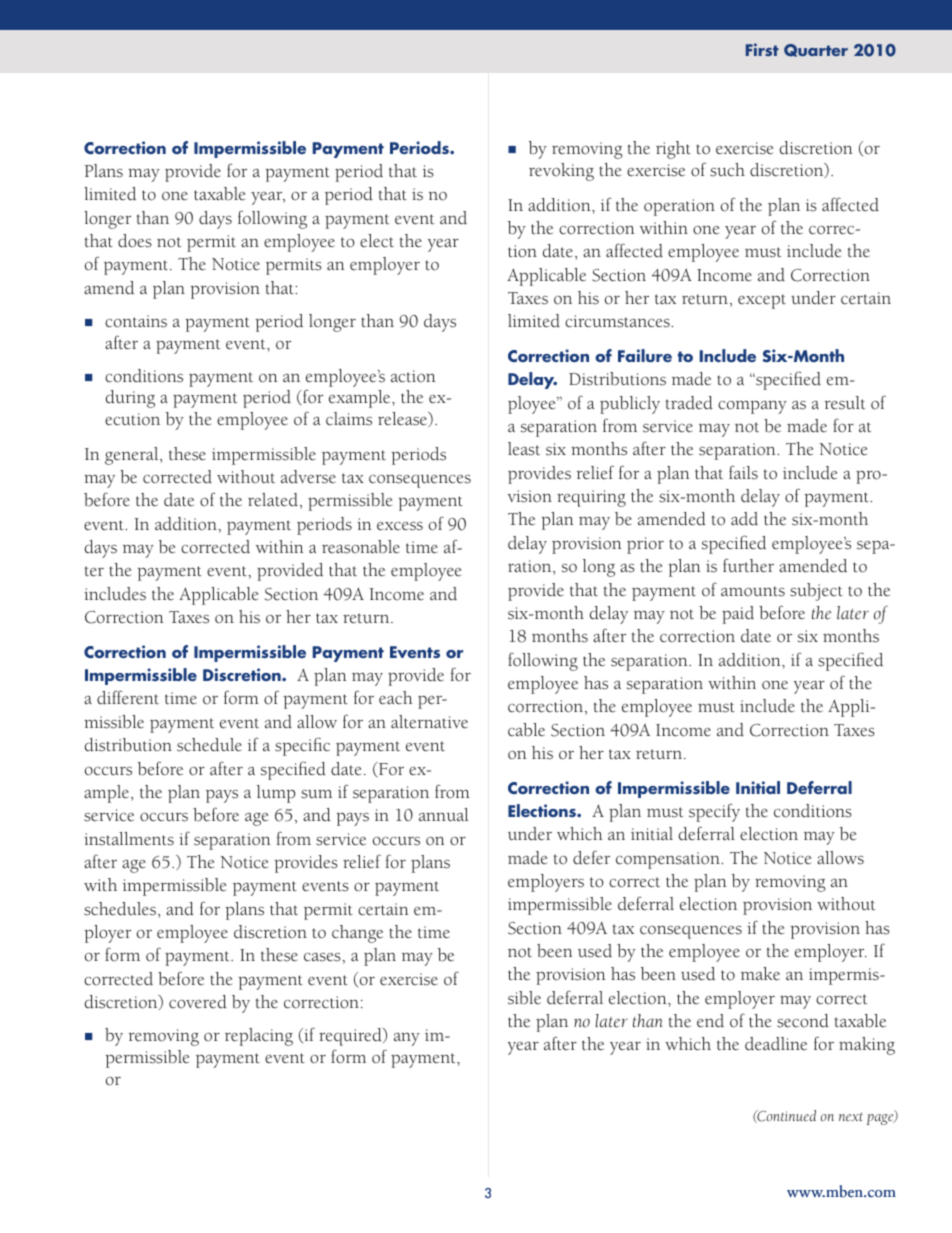 The height and width of the screenshot is (1233, 952). I want to click on replacing, so click(259, 1037).
